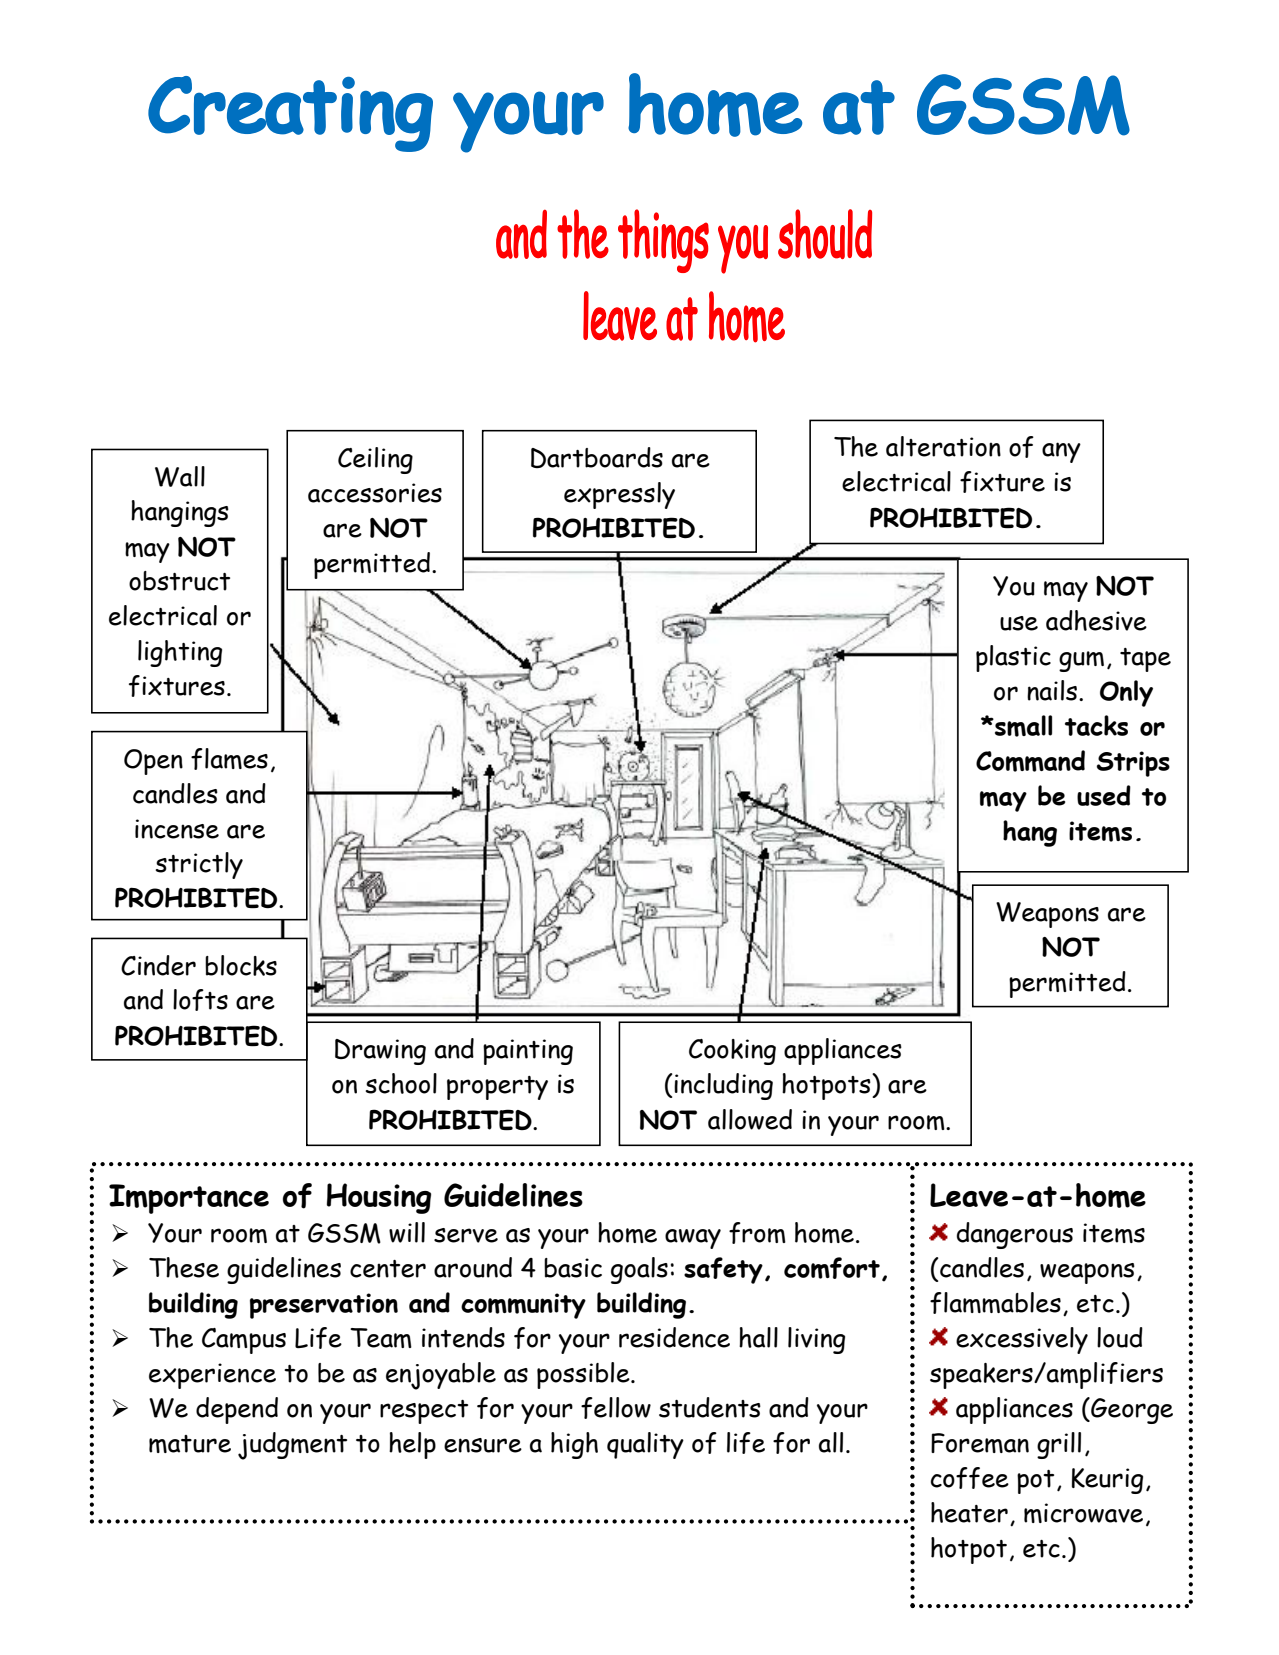  What do you see at coordinates (1061, 452) in the screenshot?
I see `any` at bounding box center [1061, 452].
